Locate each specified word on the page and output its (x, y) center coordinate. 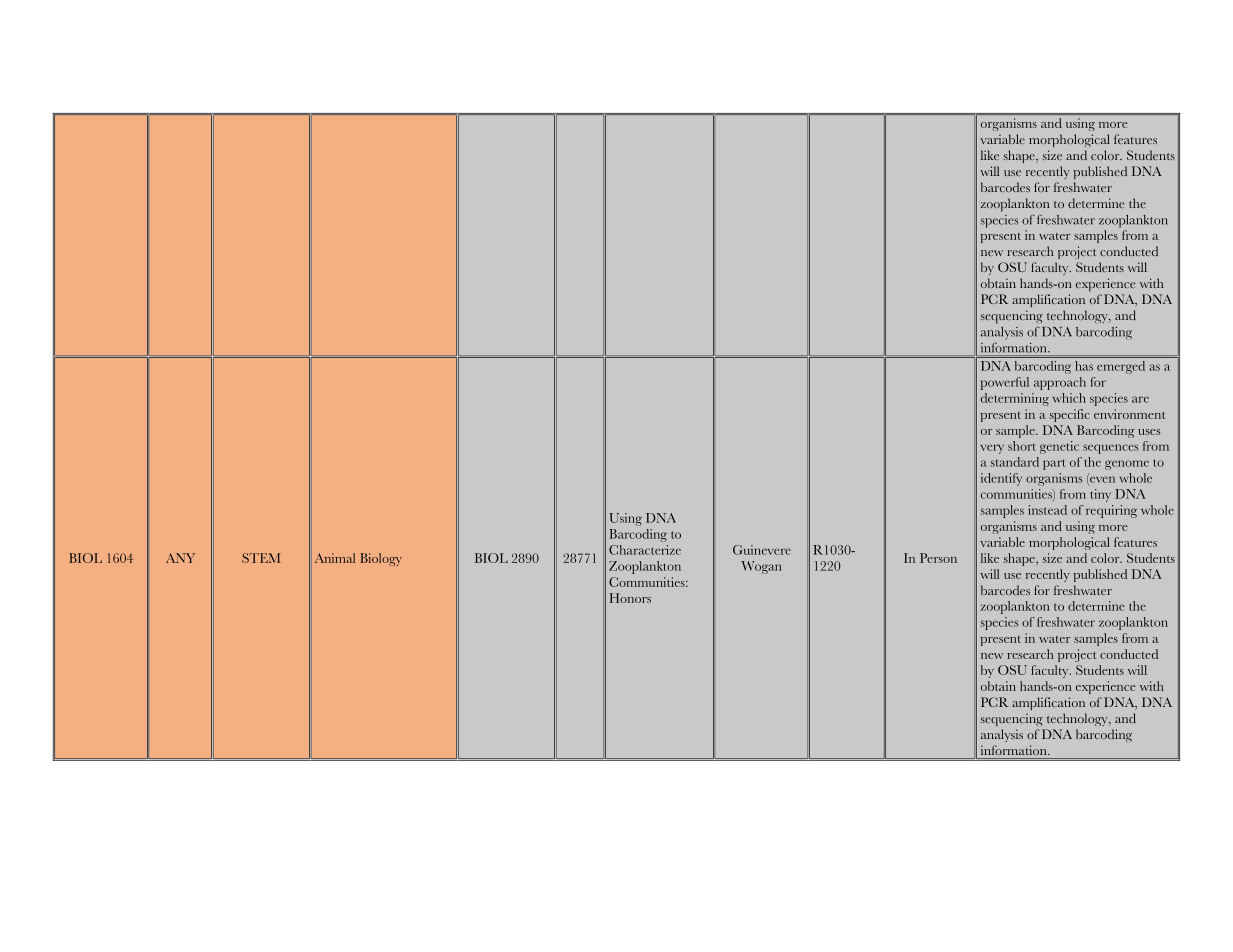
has (1084, 366)
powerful (1005, 383)
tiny (1100, 495)
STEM (261, 558)
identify (1001, 479)
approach (1060, 383)
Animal (335, 558)
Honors (630, 598)
